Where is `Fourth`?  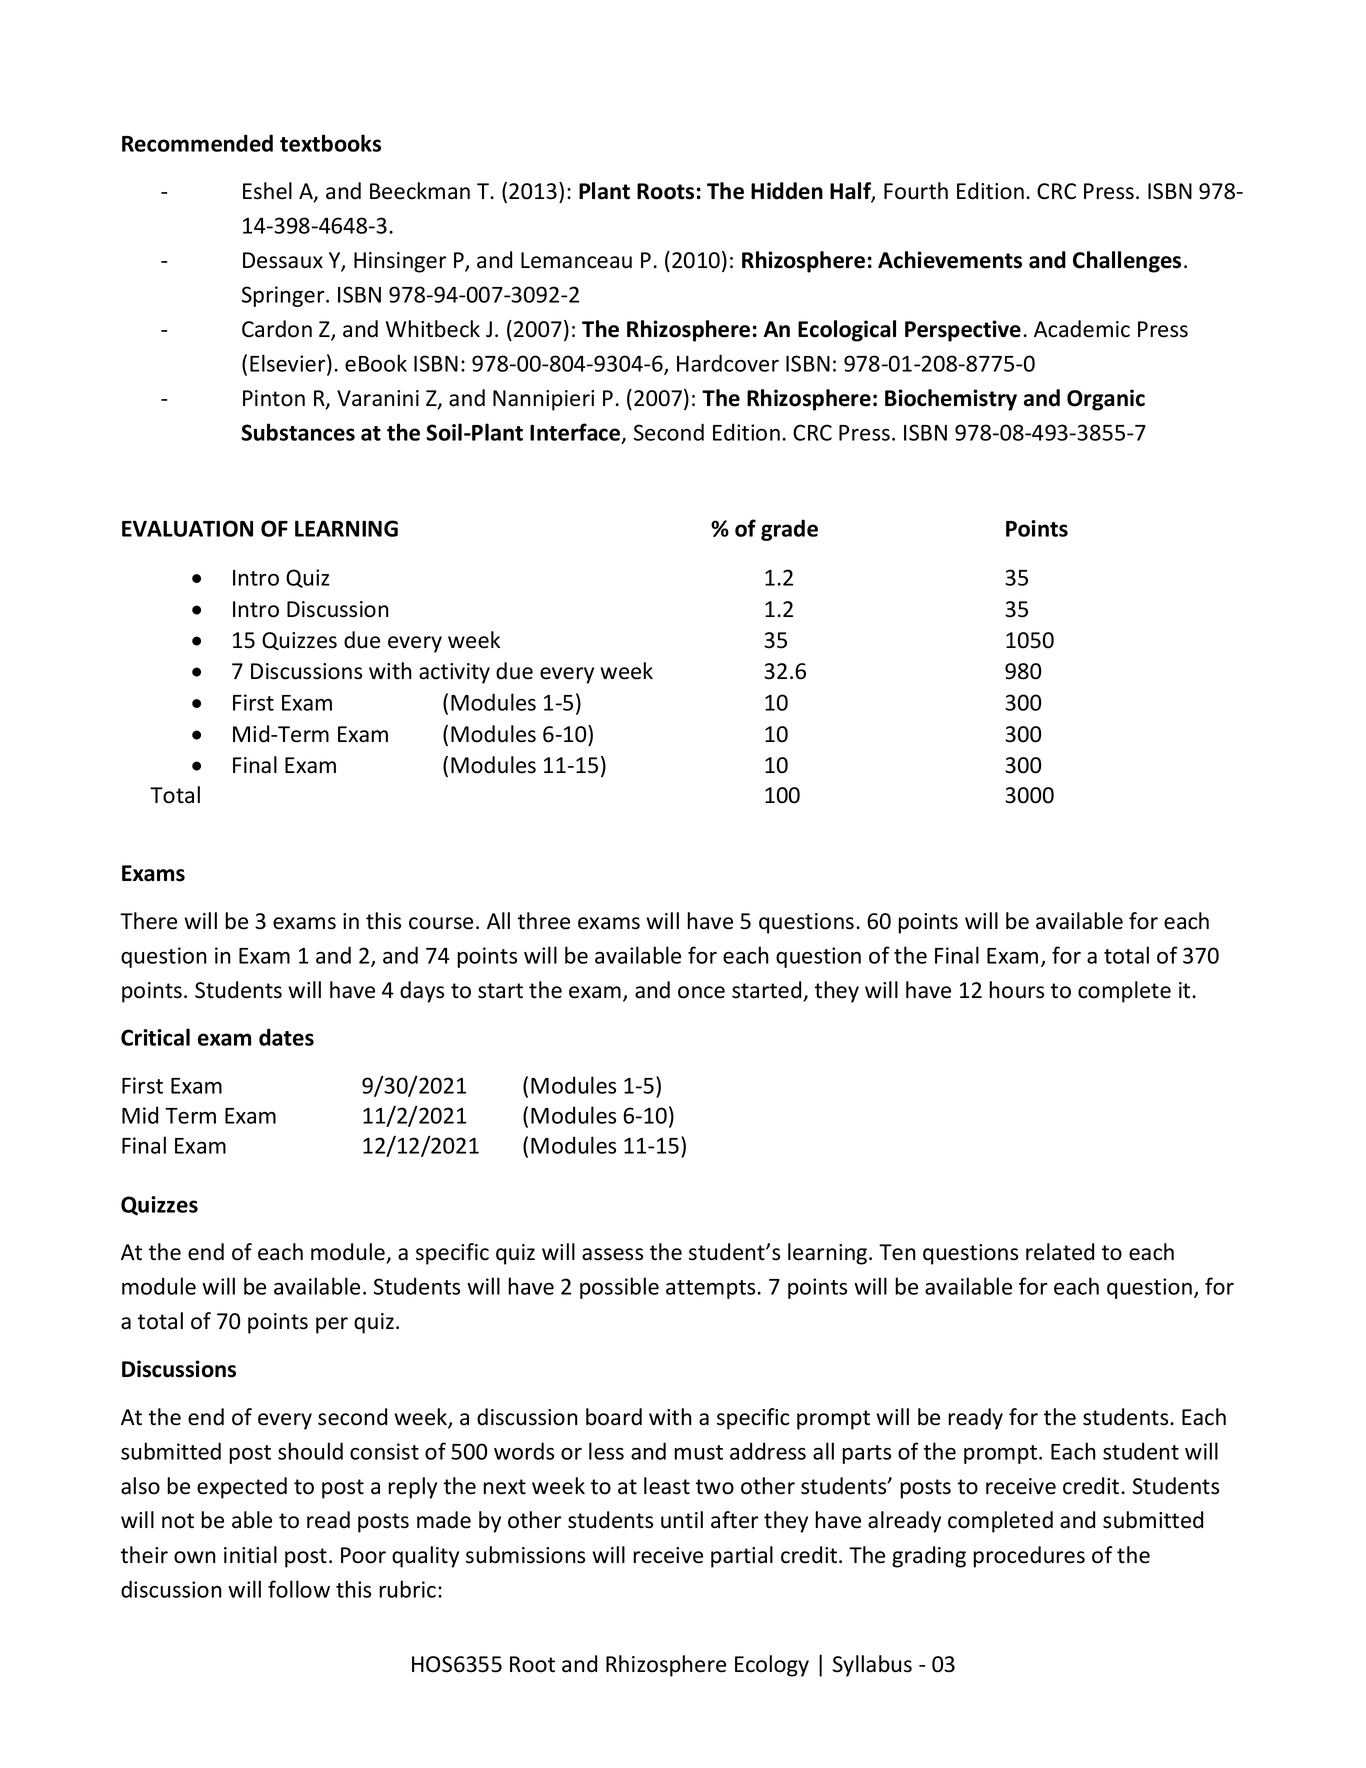
Fourth is located at coordinates (916, 191).
